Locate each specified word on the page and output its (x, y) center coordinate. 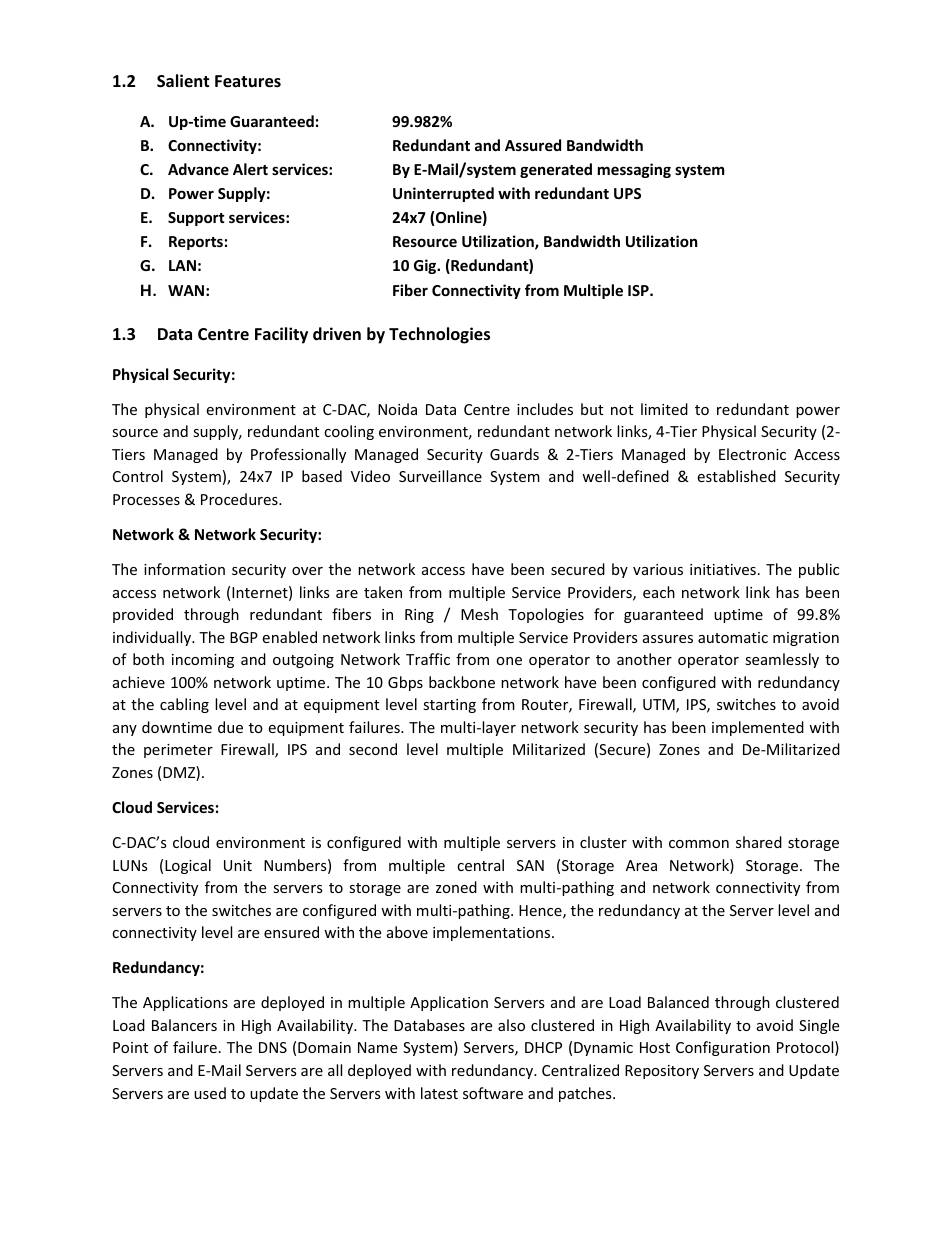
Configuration (723, 1048)
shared (759, 842)
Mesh (479, 614)
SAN (530, 865)
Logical (188, 866)
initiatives (723, 569)
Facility (281, 335)
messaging (634, 170)
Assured (533, 145)
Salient (183, 81)
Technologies (439, 335)
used (210, 1093)
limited (664, 409)
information (184, 569)
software (493, 1093)
